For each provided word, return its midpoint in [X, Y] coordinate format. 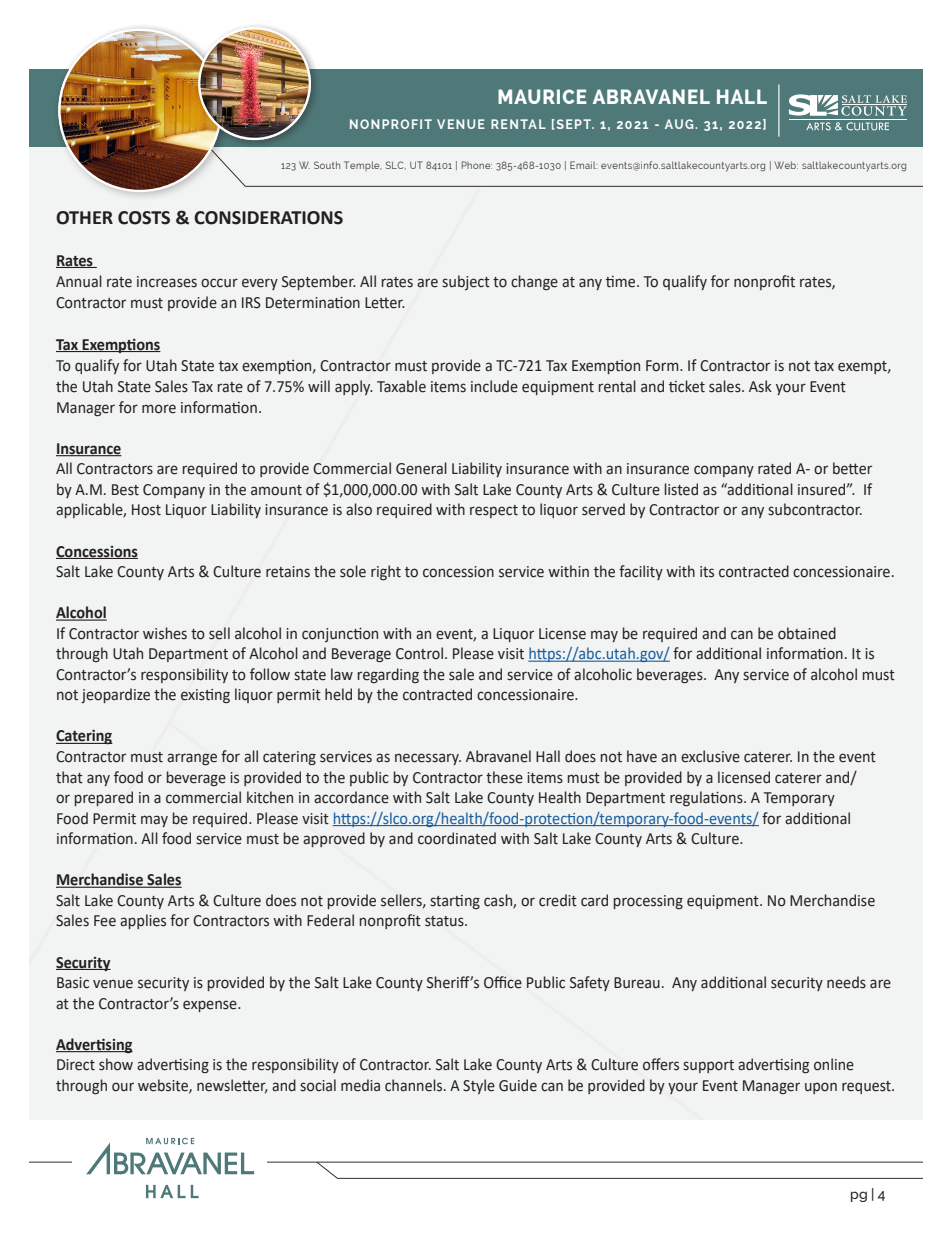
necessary [428, 759]
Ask [760, 386]
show [116, 1064]
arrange [192, 759]
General [421, 468]
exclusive [710, 756]
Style [479, 1086]
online [834, 1064]
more [159, 409]
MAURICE [542, 96]
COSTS [144, 218]
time [622, 282]
